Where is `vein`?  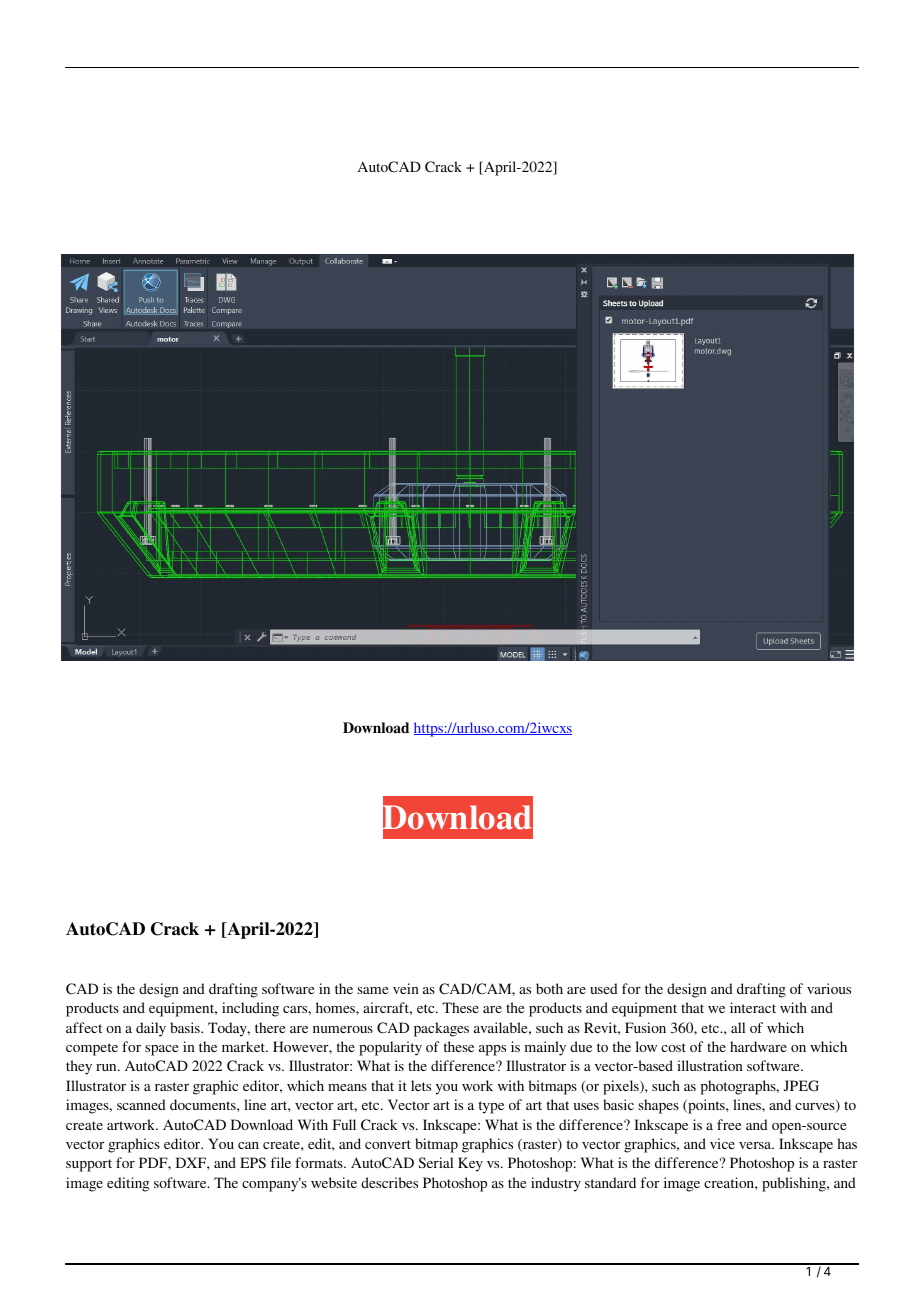
vein is located at coordinates (406, 988).
